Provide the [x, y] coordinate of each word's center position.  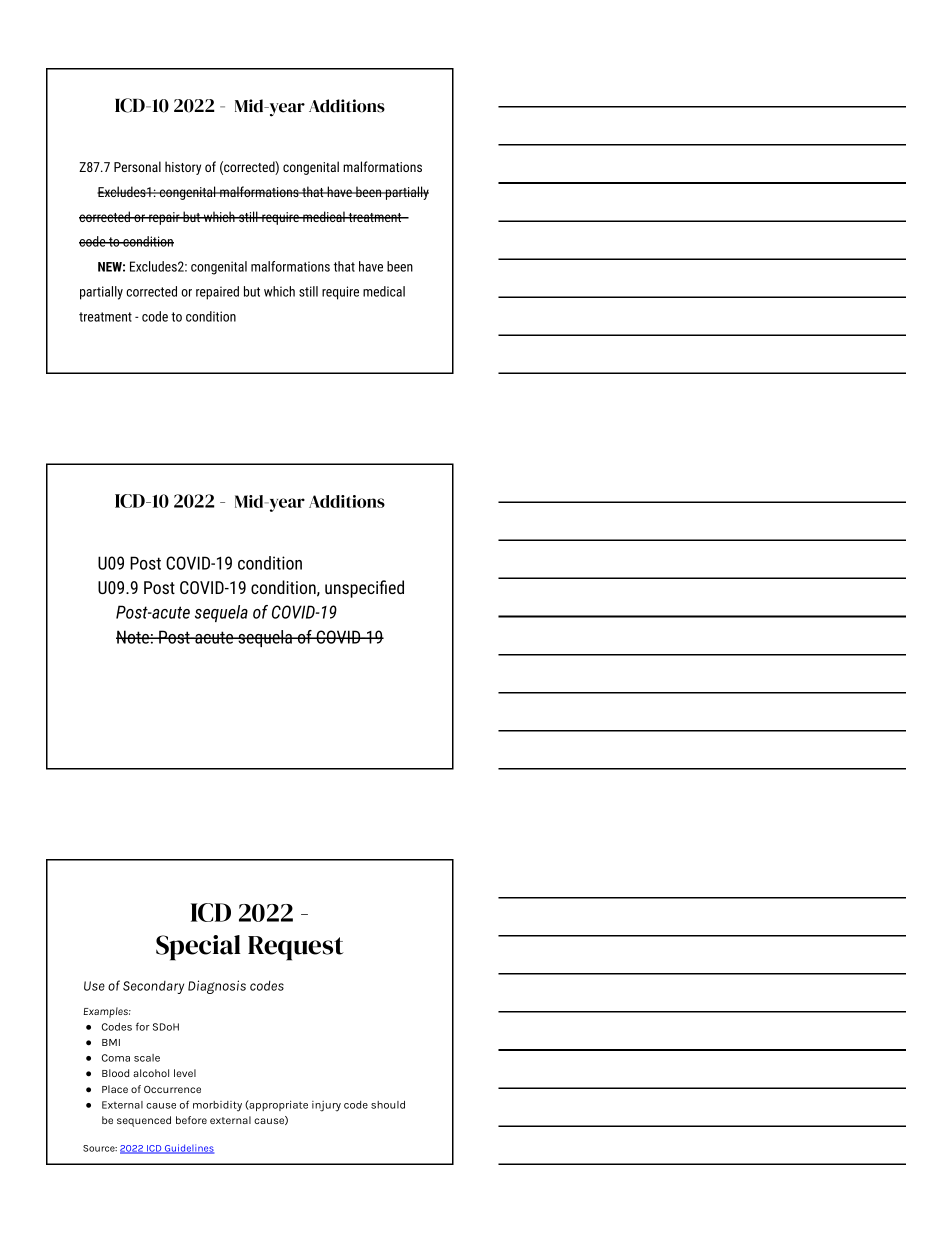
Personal [137, 166]
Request [296, 948]
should [388, 1105]
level [185, 1073]
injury [326, 1106]
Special [198, 948]
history [183, 168]
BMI [111, 1042]
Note [133, 637]
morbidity [217, 1106]
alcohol [151, 1073]
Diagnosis [217, 987]
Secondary [153, 987]
